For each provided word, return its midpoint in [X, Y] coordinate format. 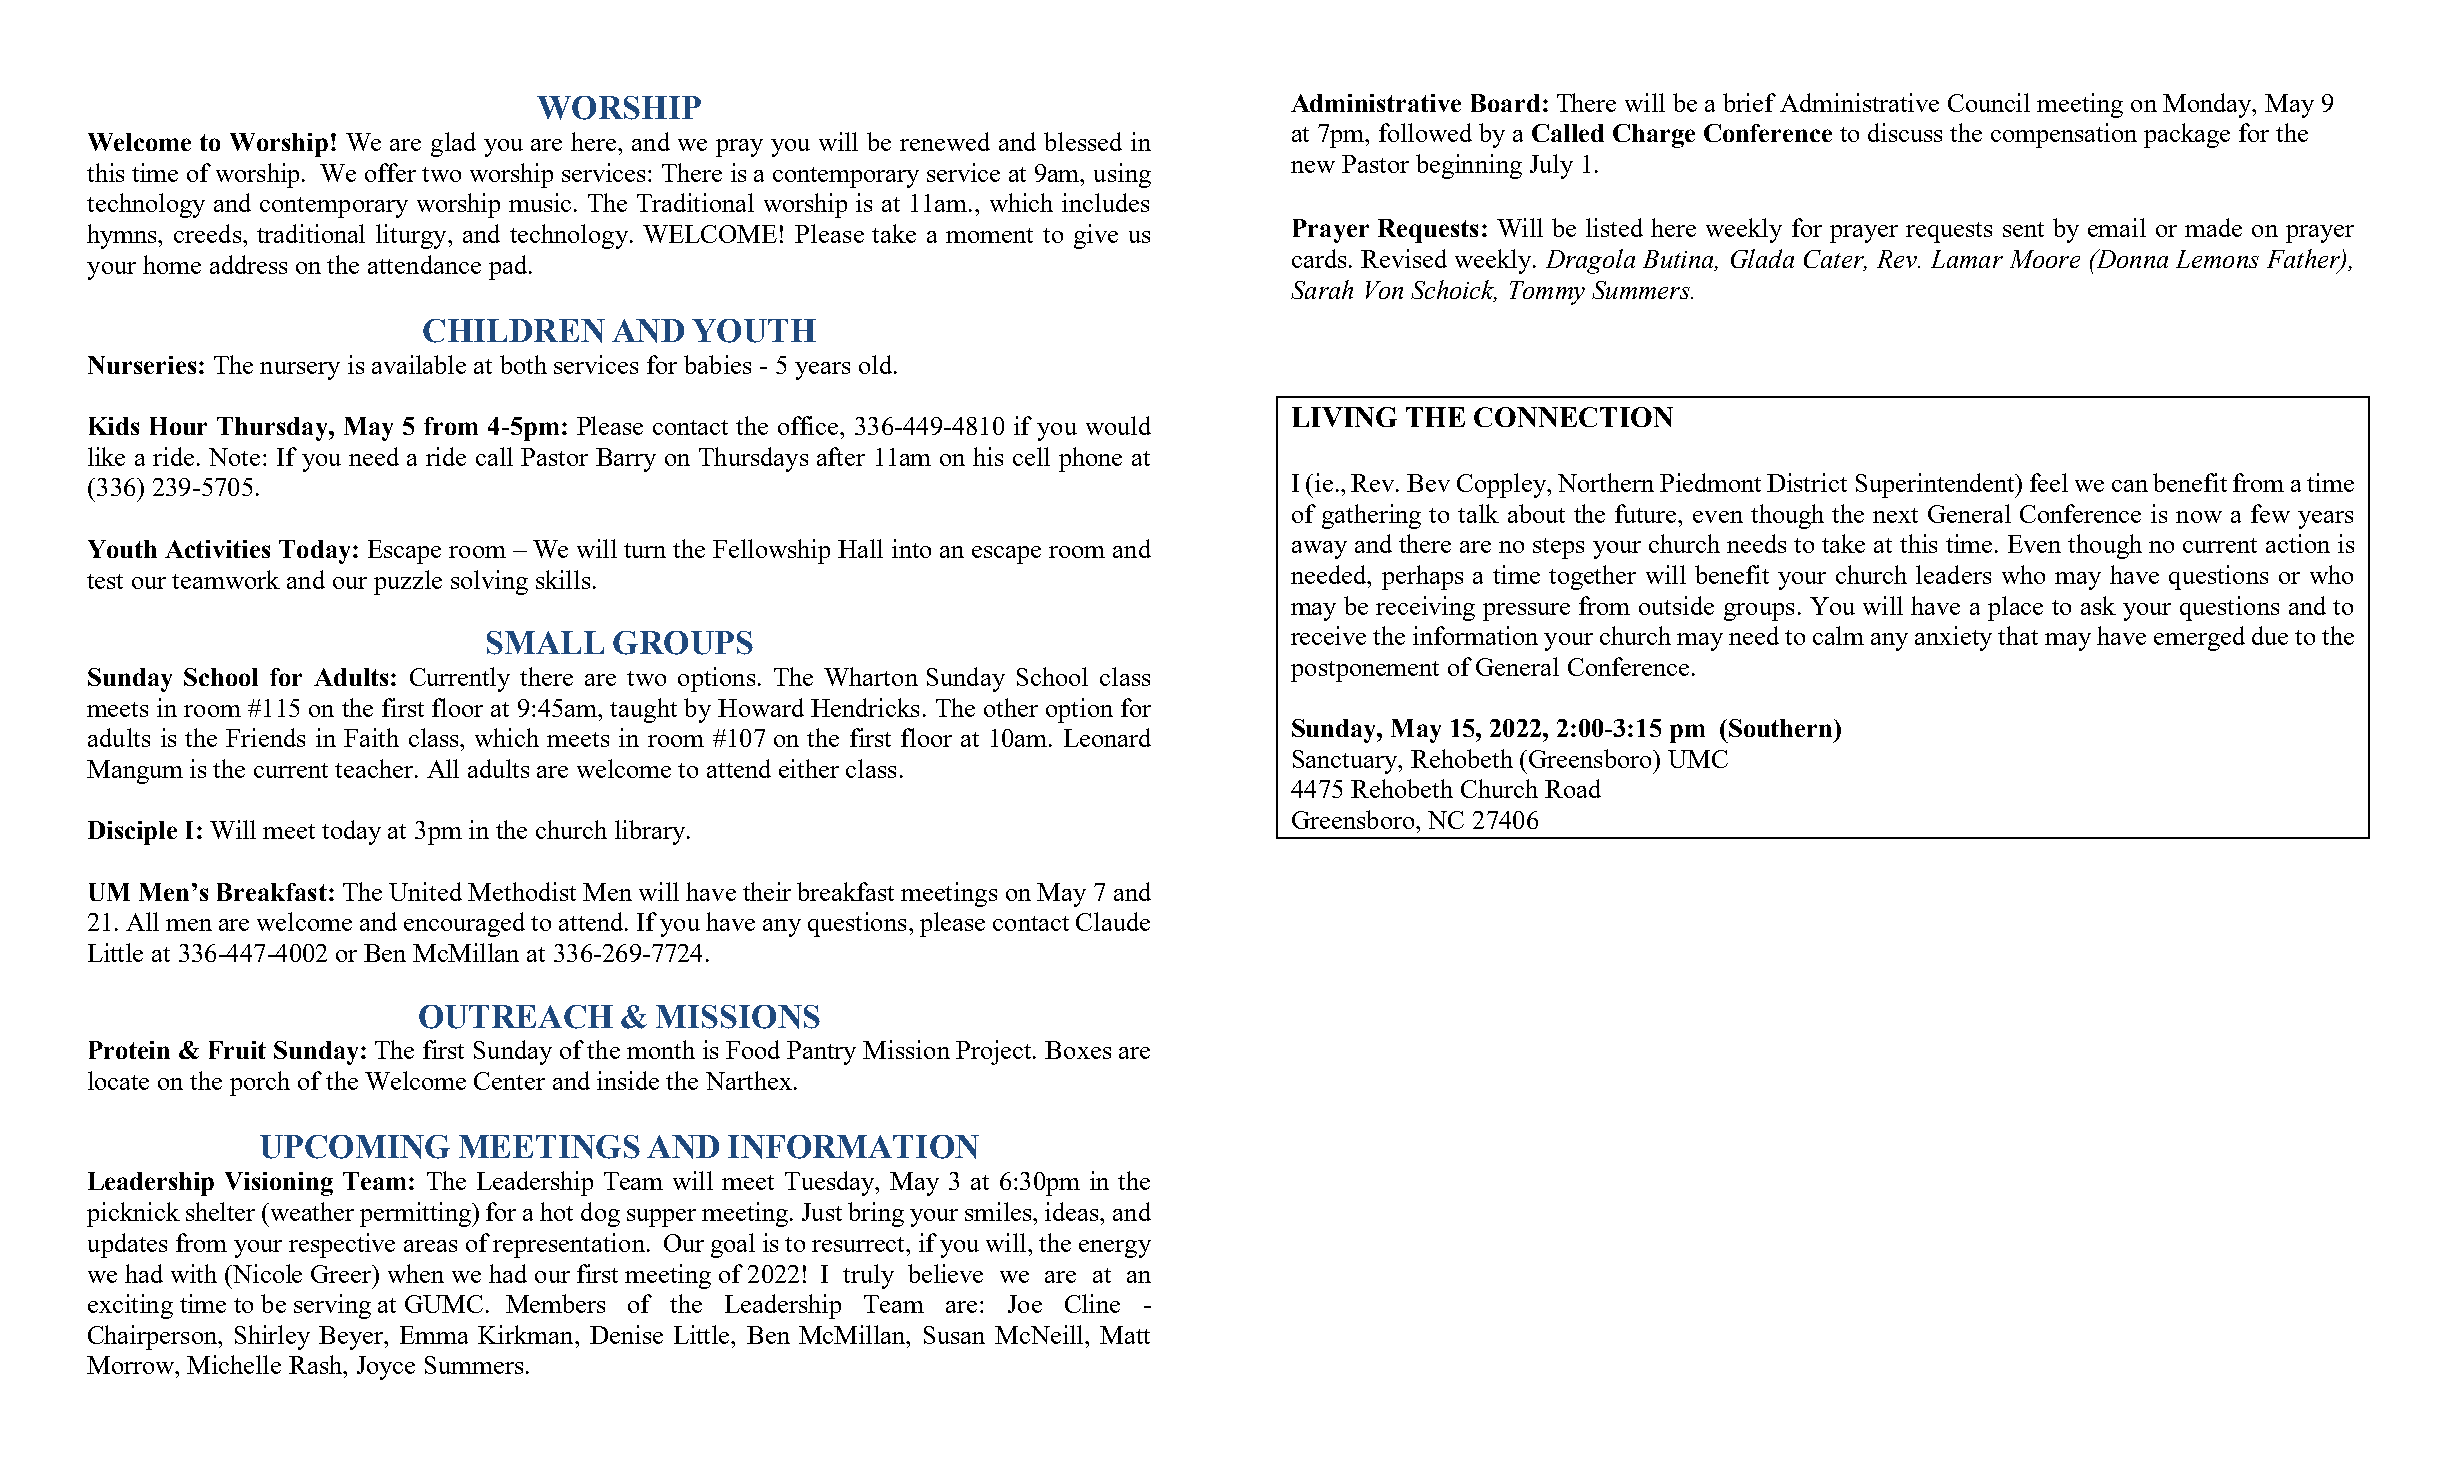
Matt [1125, 1335]
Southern [1782, 728]
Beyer [352, 1338]
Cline [1092, 1303]
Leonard [1107, 737]
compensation [2064, 135]
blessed [1083, 141]
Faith [371, 737]
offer [390, 172]
